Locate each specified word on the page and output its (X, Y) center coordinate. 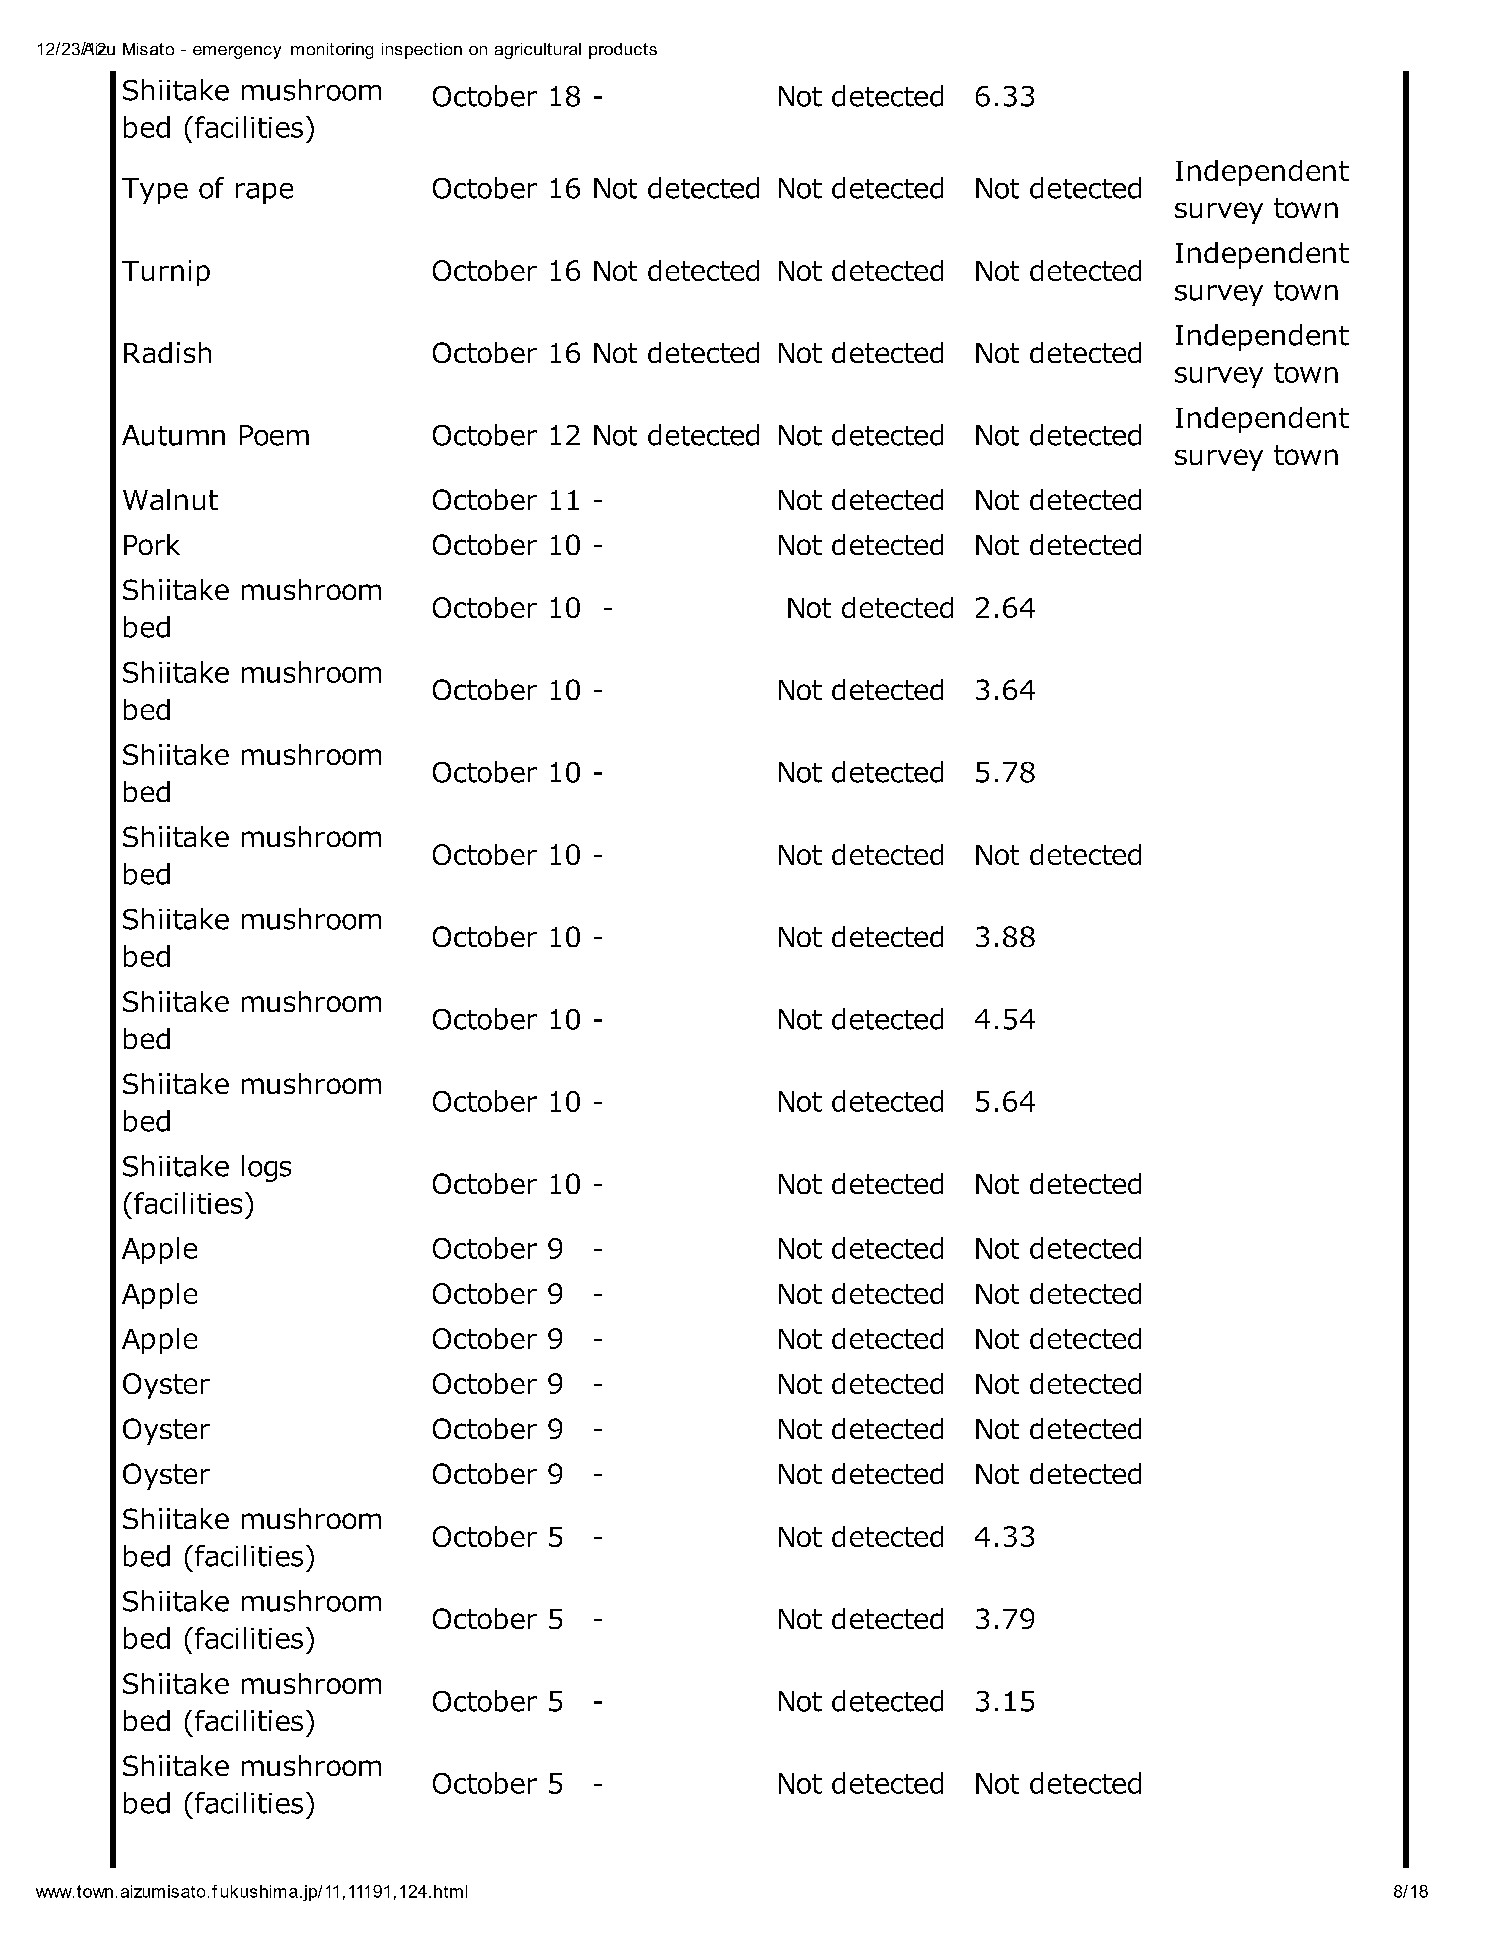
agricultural (538, 51)
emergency (237, 52)
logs (266, 1168)
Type (155, 191)
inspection (422, 51)
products (623, 51)
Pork (152, 544)
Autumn (173, 435)
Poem (274, 435)
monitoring (332, 51)
